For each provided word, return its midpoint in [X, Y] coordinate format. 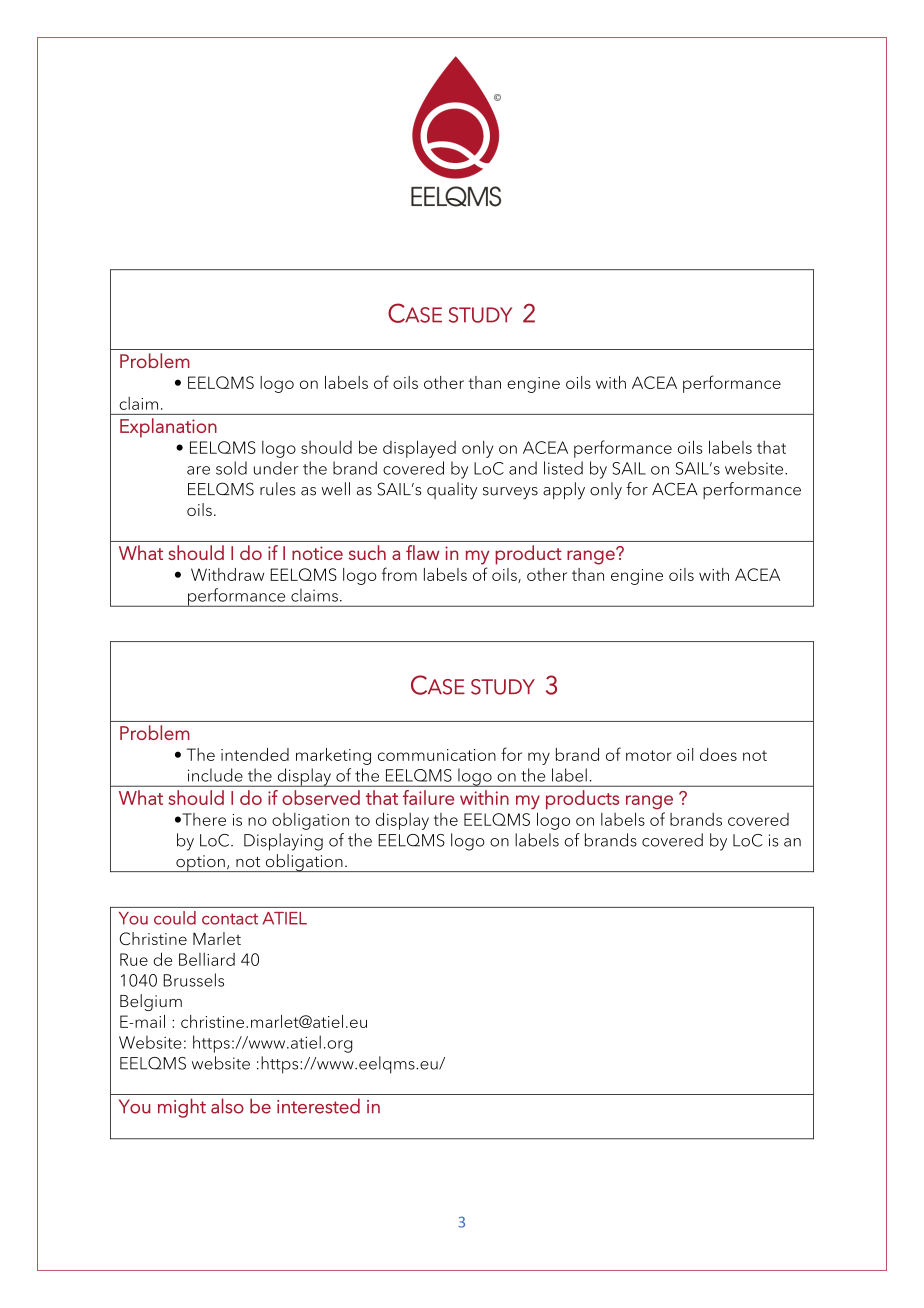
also [227, 1106]
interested [318, 1106]
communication [437, 755]
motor [649, 755]
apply [564, 491]
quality [452, 490]
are [198, 470]
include [215, 775]
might [182, 1108]
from [399, 574]
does [718, 754]
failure [428, 797]
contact [230, 919]
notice [317, 553]
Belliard [207, 959]
